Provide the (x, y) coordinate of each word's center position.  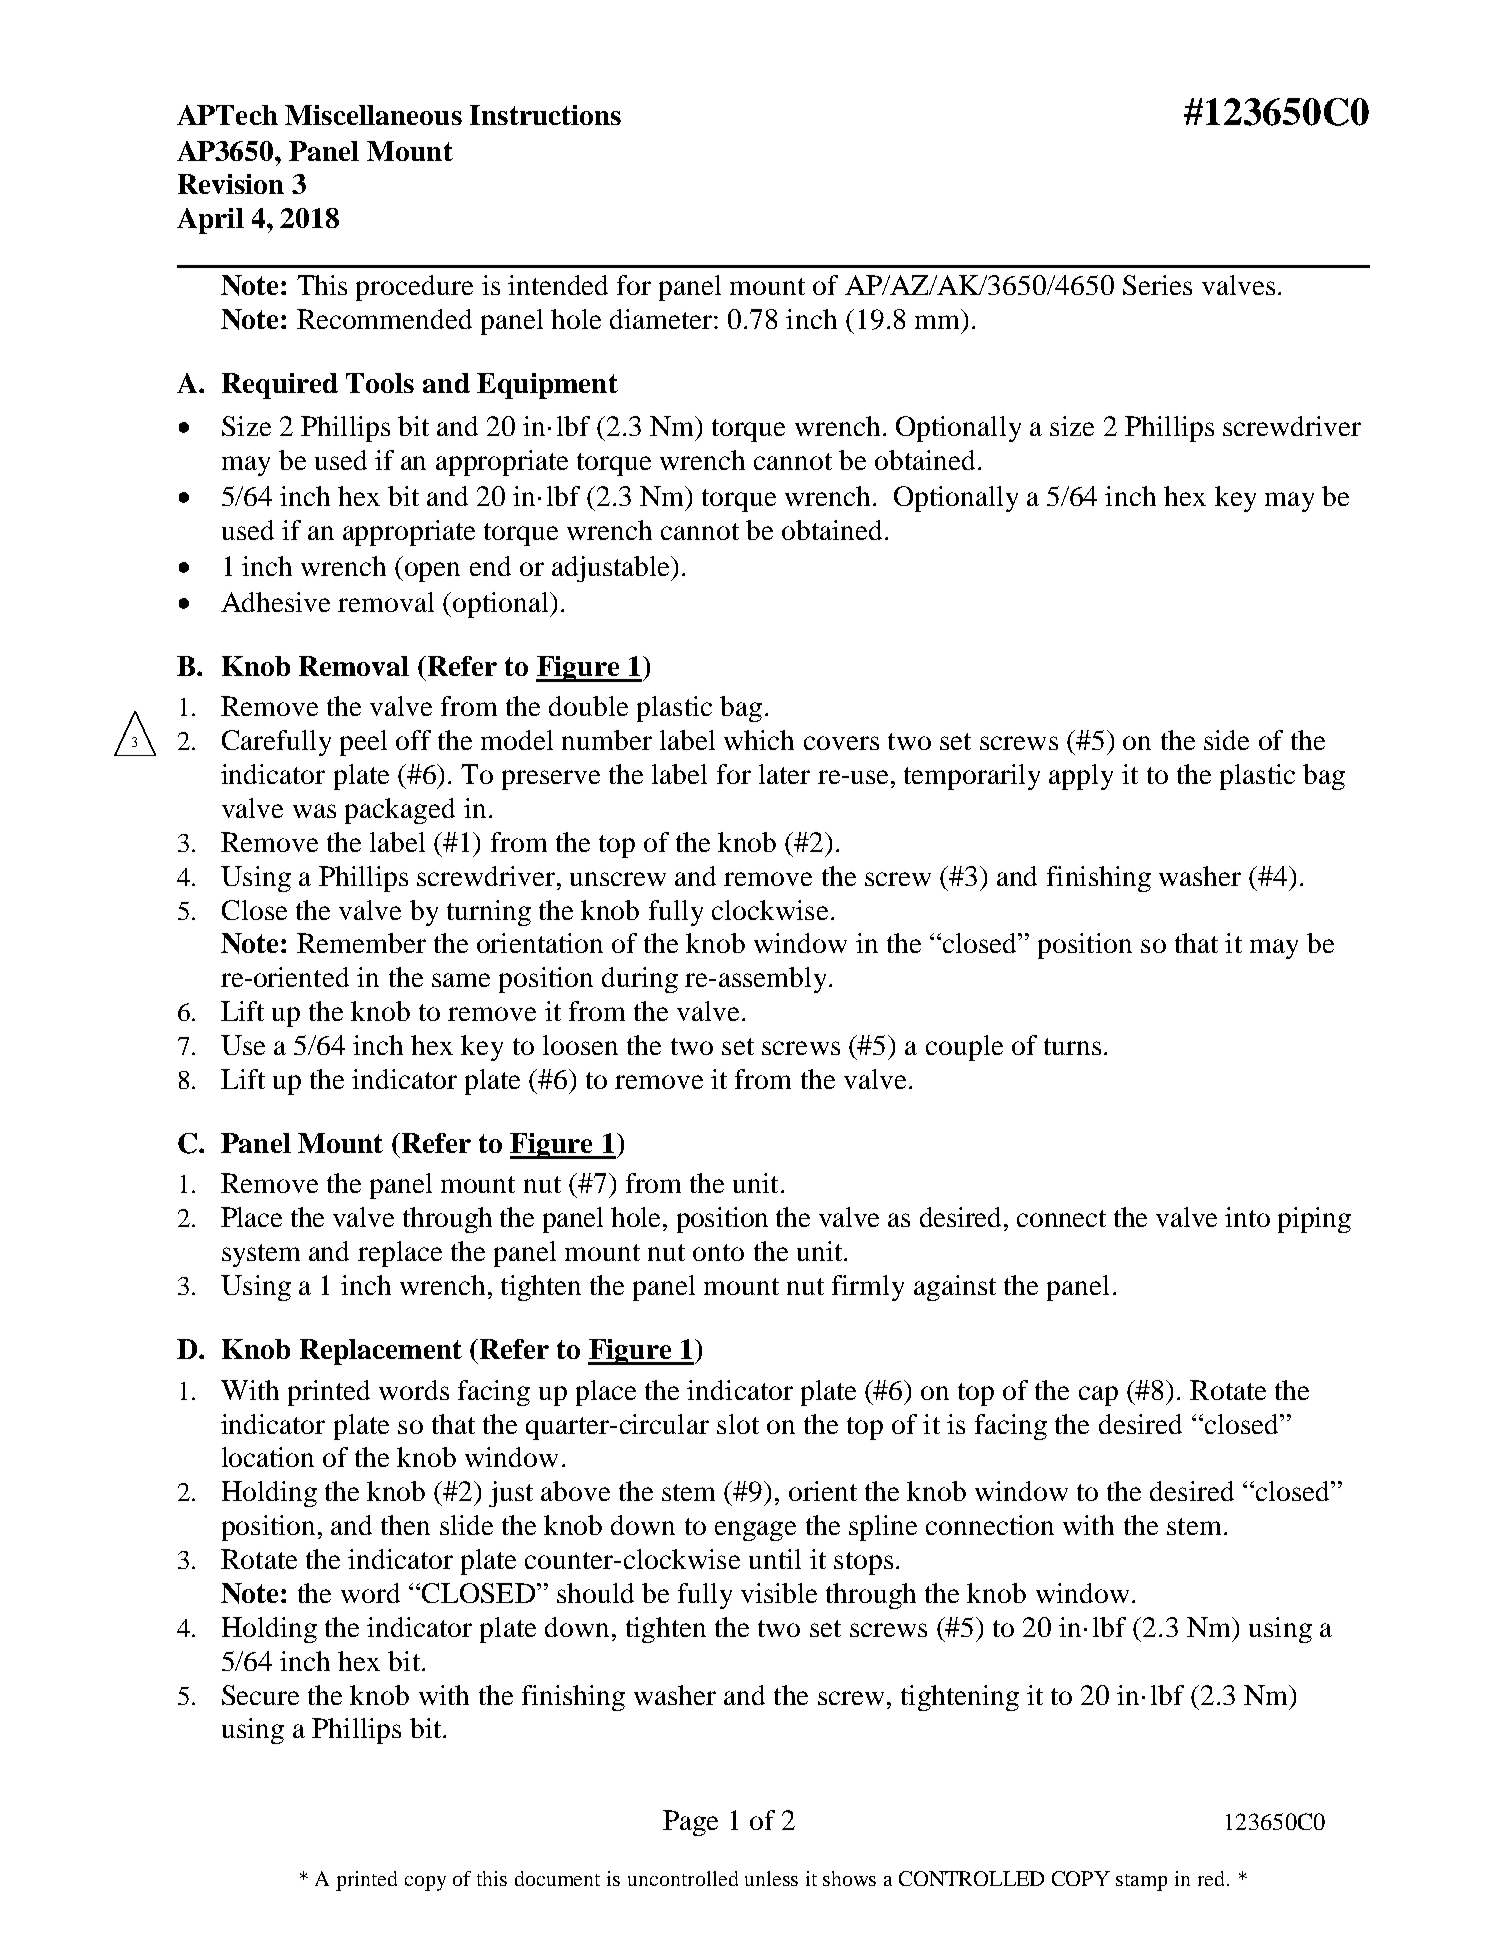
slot (738, 1424)
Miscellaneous (373, 115)
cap (1098, 1396)
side (1226, 740)
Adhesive (275, 602)
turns (1072, 1046)
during (640, 980)
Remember (361, 943)
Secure (260, 1695)
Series (1157, 285)
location (268, 1457)
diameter (662, 319)
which (759, 740)
